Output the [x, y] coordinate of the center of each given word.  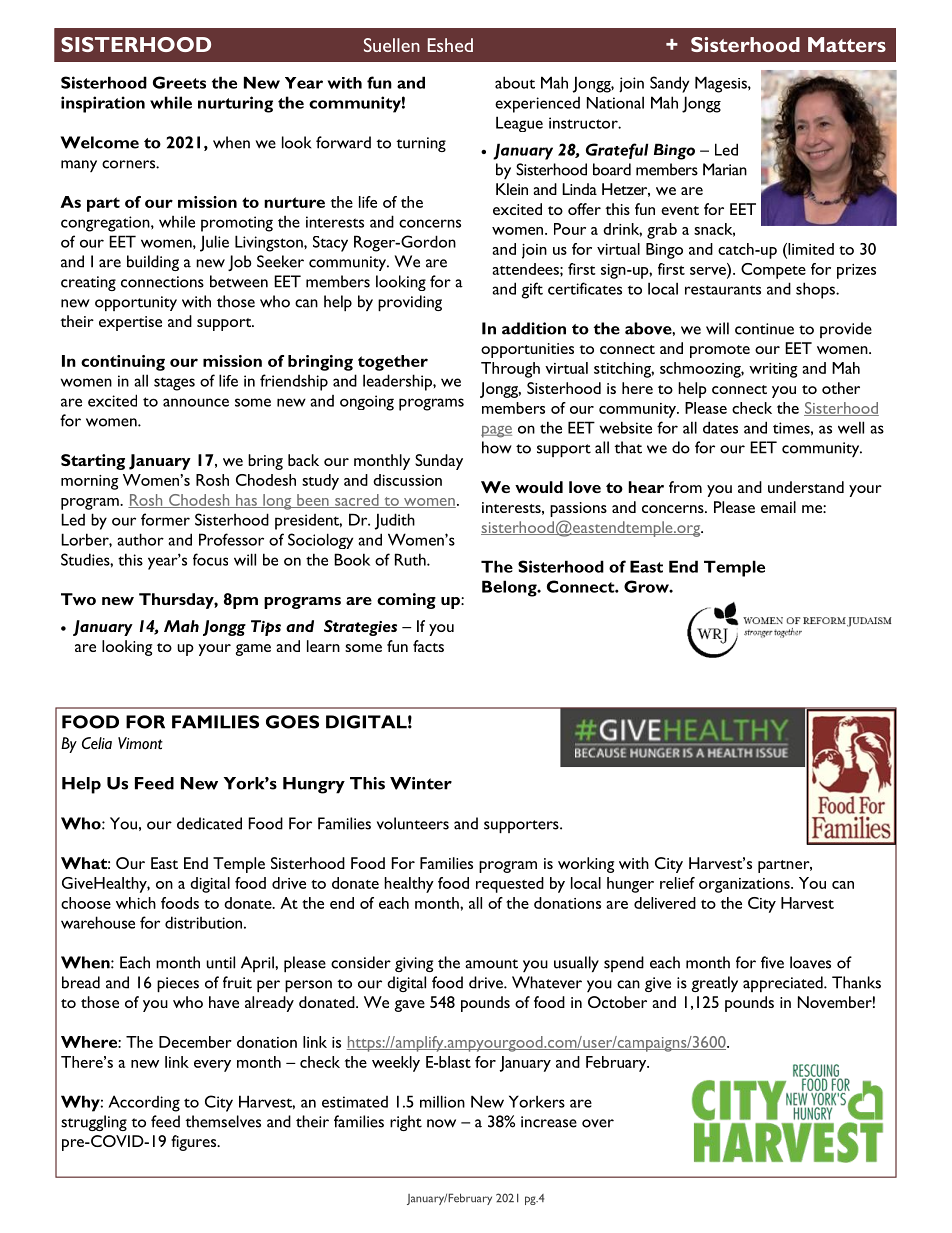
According [144, 1103]
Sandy [669, 84]
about [515, 82]
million [442, 1101]
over [598, 1123]
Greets [179, 82]
